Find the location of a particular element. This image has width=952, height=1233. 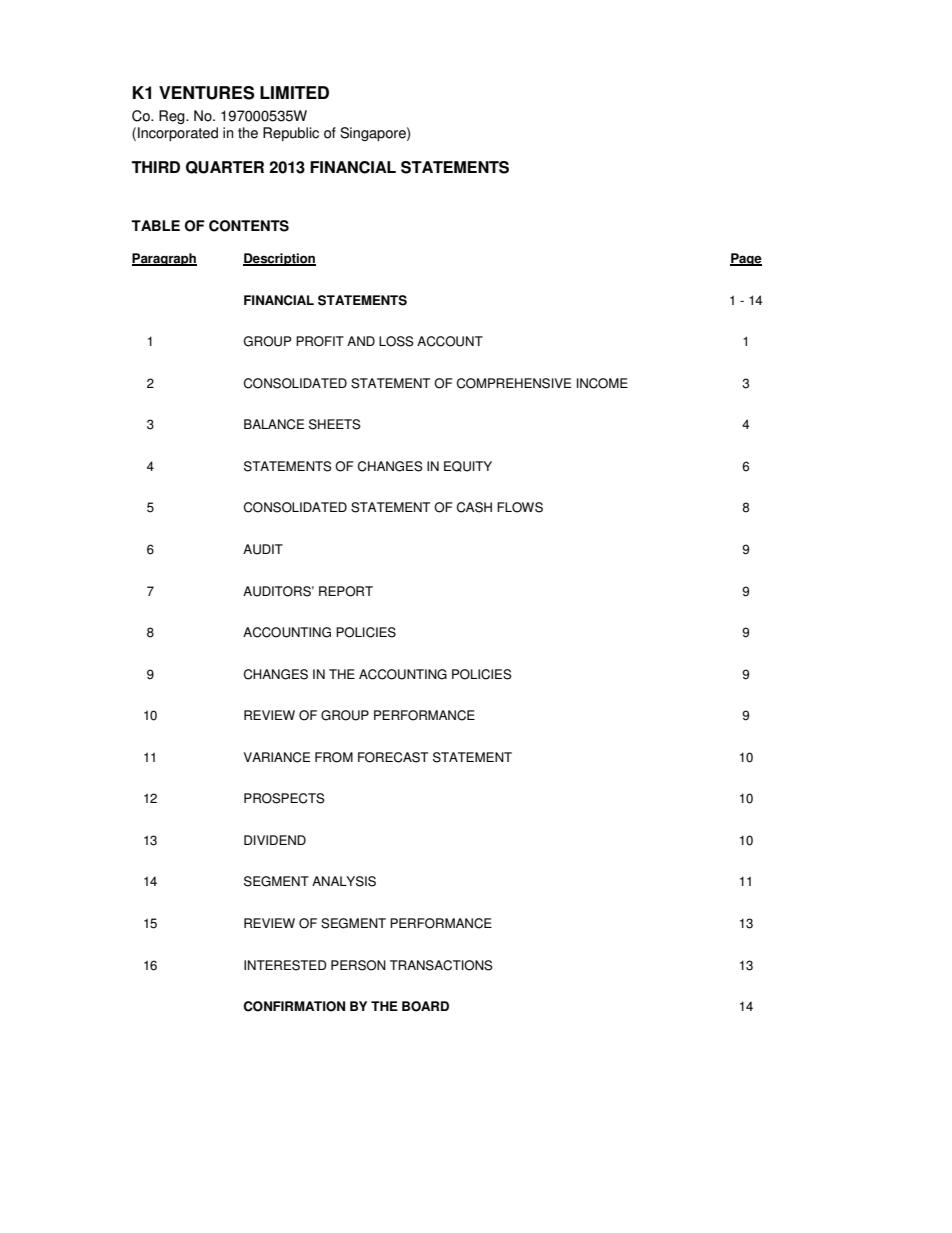

Page is located at coordinates (746, 259).
